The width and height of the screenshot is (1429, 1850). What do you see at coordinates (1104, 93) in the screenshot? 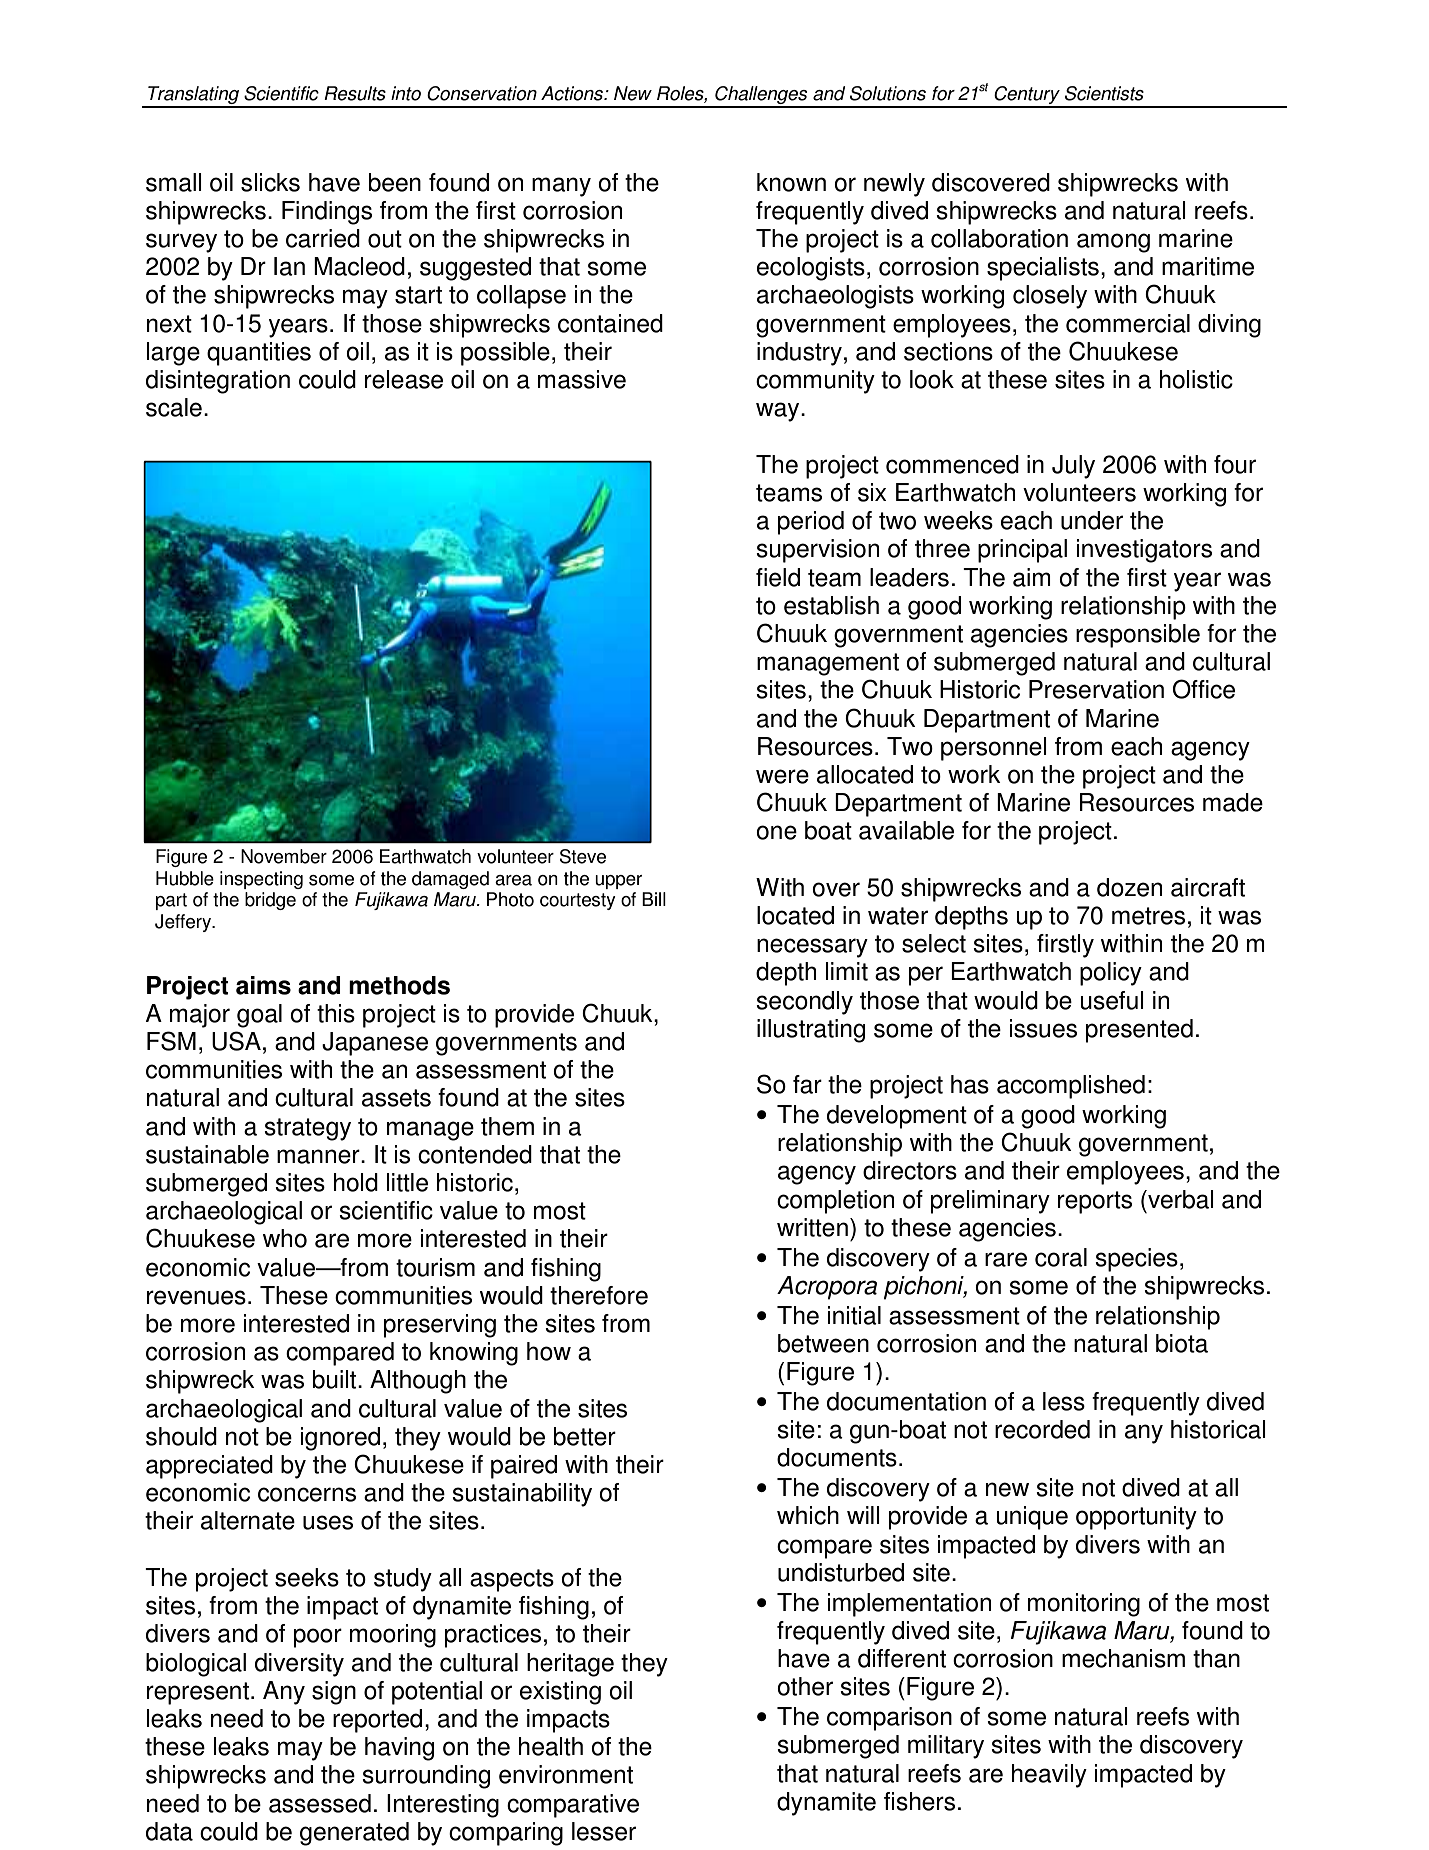
I see `Scientists` at bounding box center [1104, 93].
